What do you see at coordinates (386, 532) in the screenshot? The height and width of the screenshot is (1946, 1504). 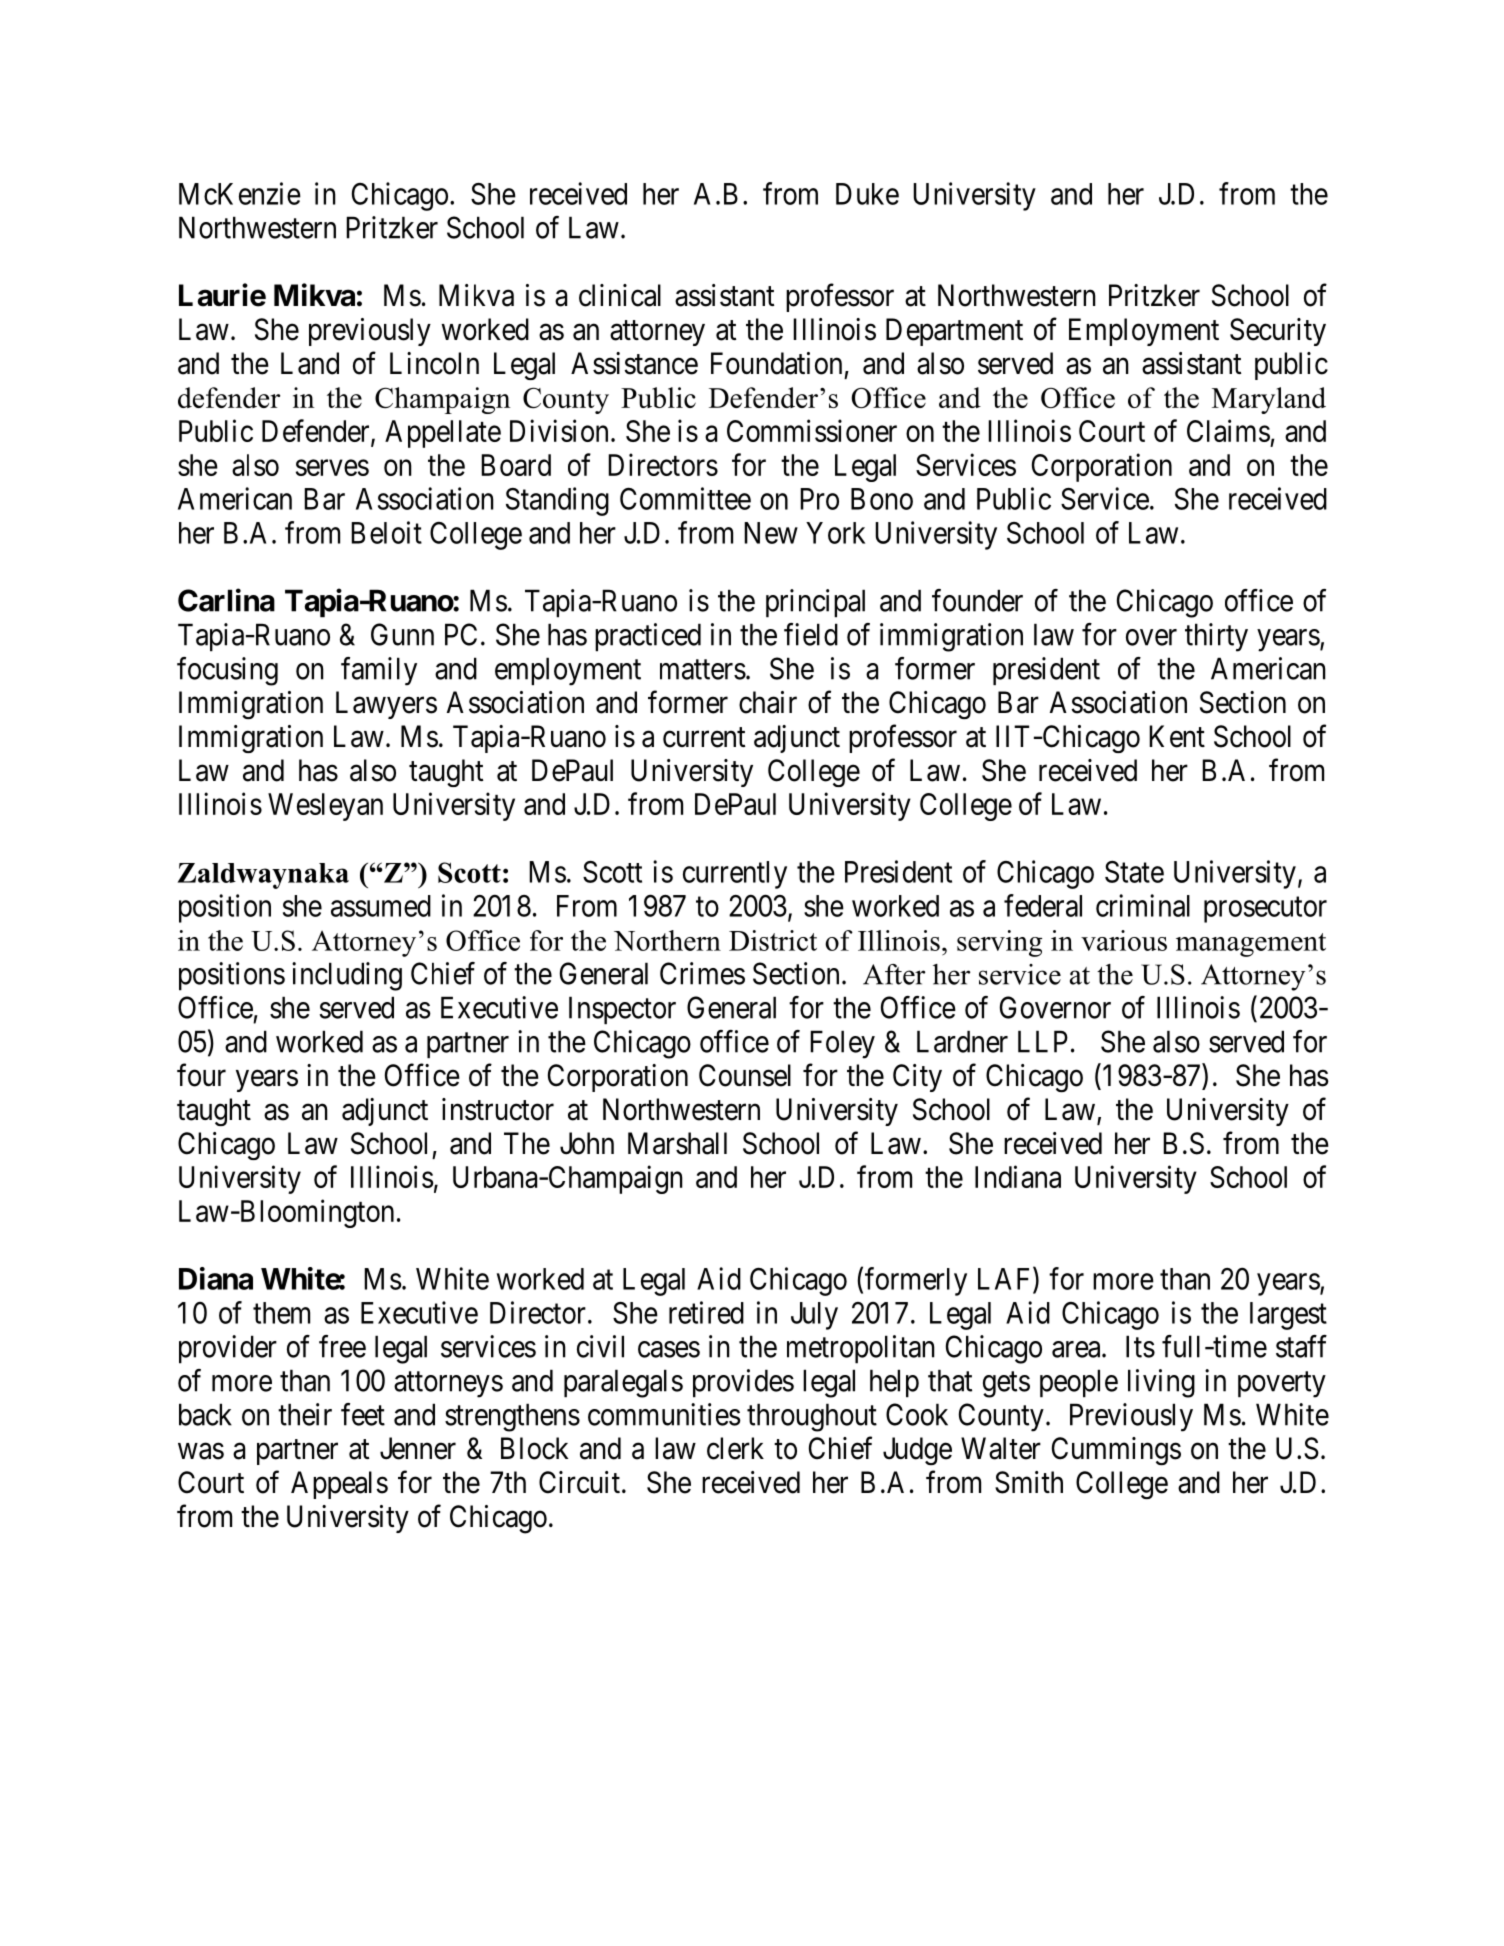 I see `Beloit` at bounding box center [386, 532].
